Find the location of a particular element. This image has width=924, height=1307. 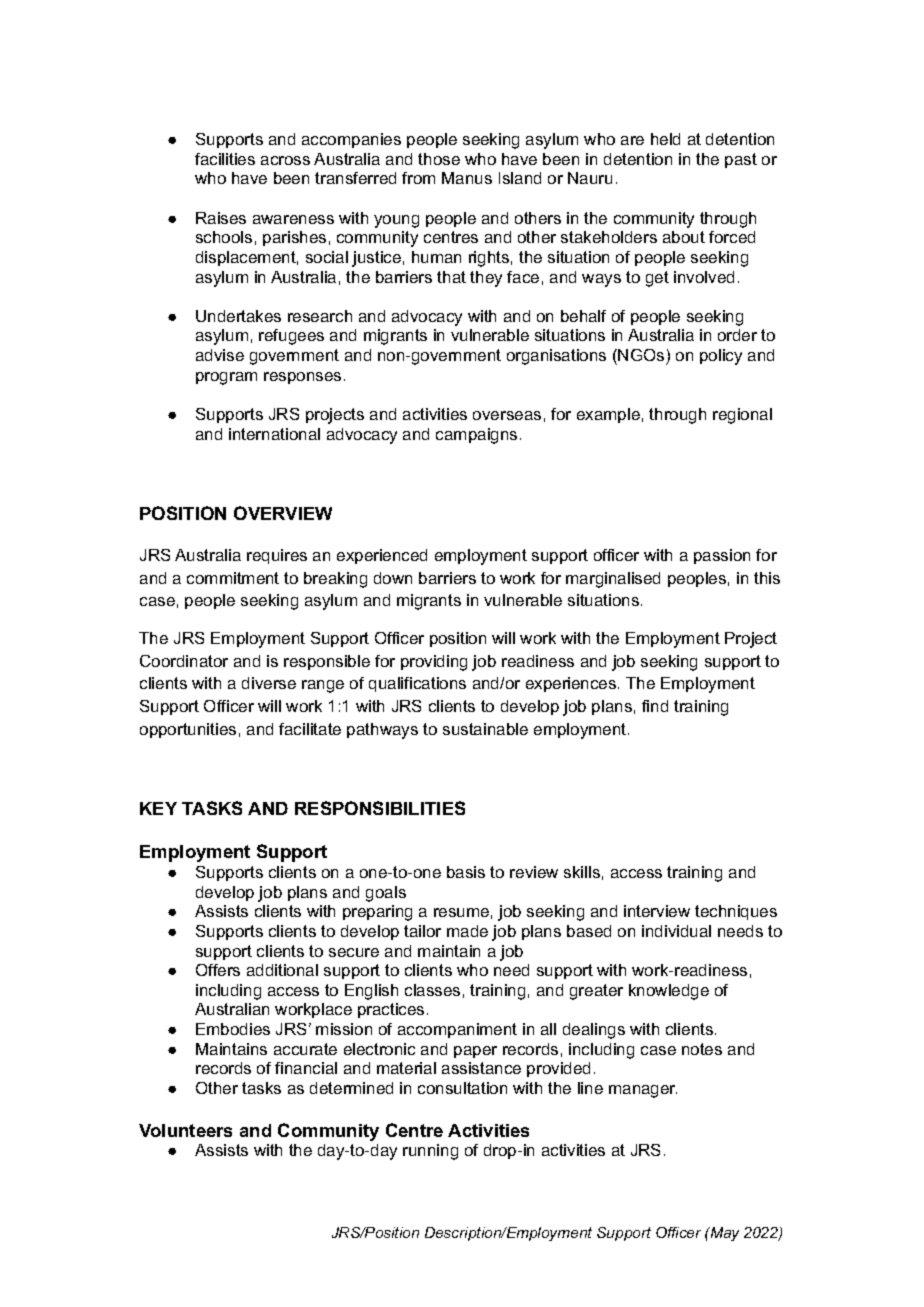

Manus is located at coordinates (467, 178).
